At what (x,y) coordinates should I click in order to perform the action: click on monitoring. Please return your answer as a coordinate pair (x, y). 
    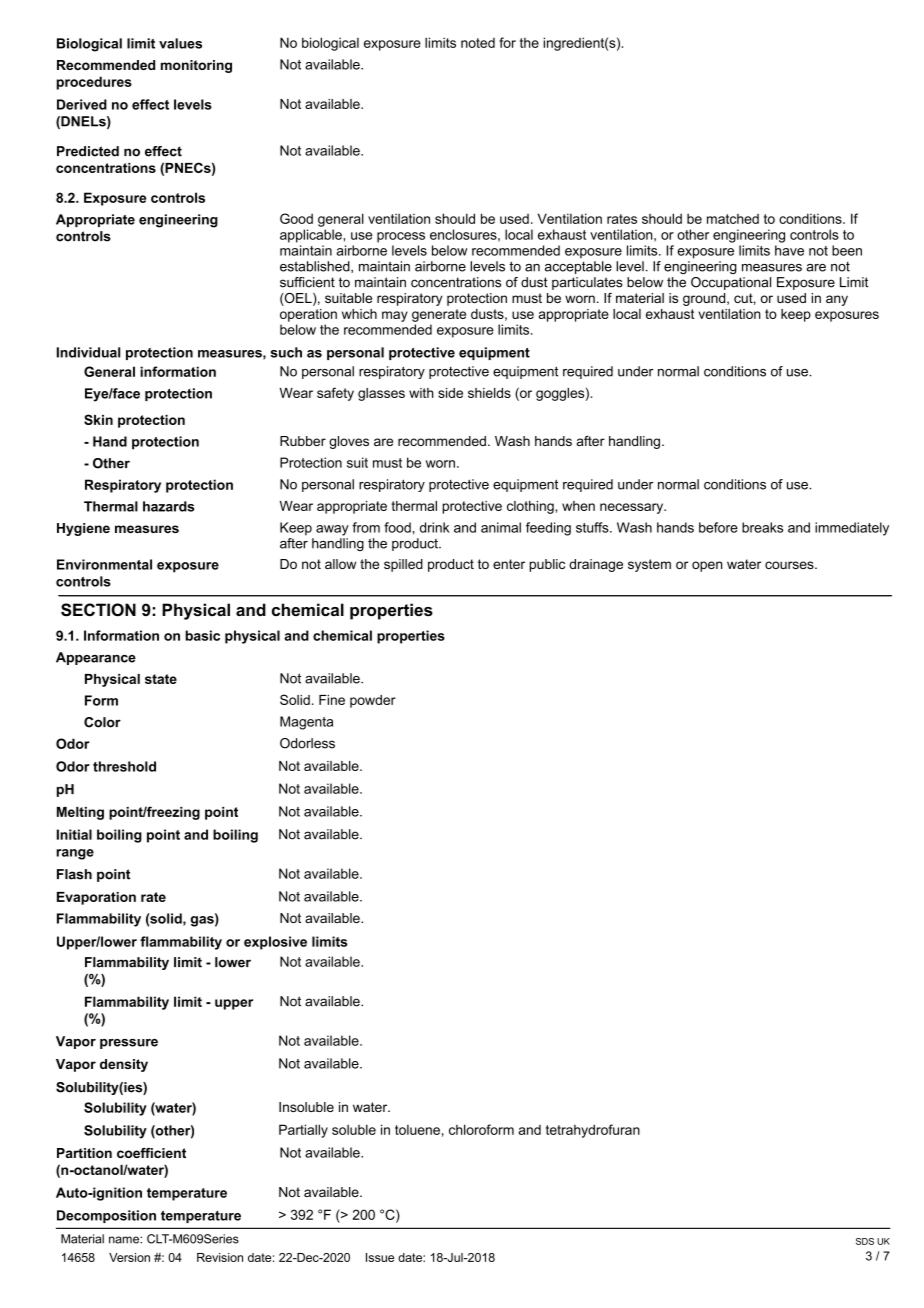
    Looking at the image, I should click on (196, 66).
